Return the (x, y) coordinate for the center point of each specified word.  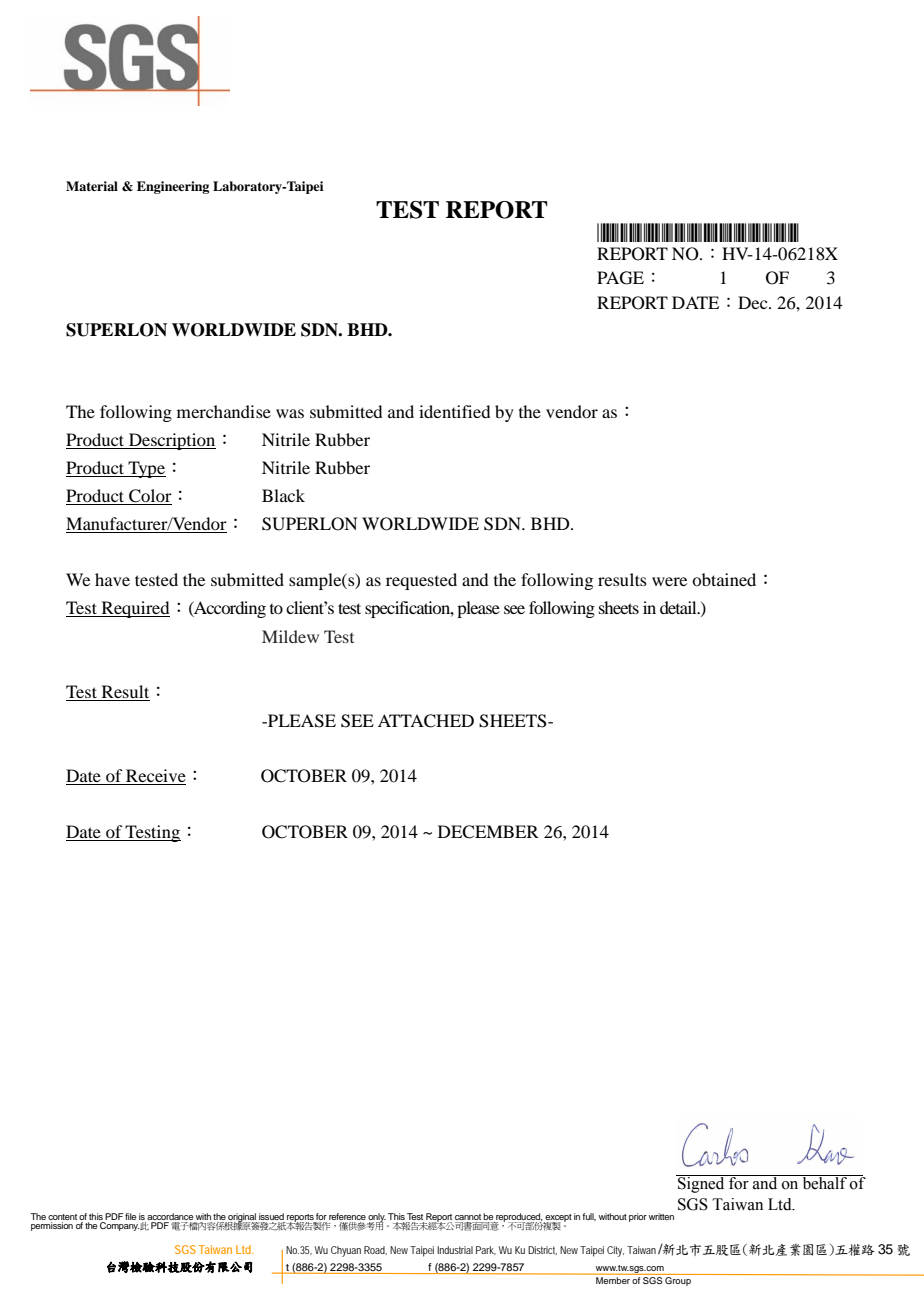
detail (679, 607)
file (130, 1216)
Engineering (173, 187)
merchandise (224, 411)
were (669, 581)
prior (638, 1217)
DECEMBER (488, 832)
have (112, 579)
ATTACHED (426, 721)
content (62, 1218)
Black (283, 495)
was (290, 413)
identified (454, 411)
